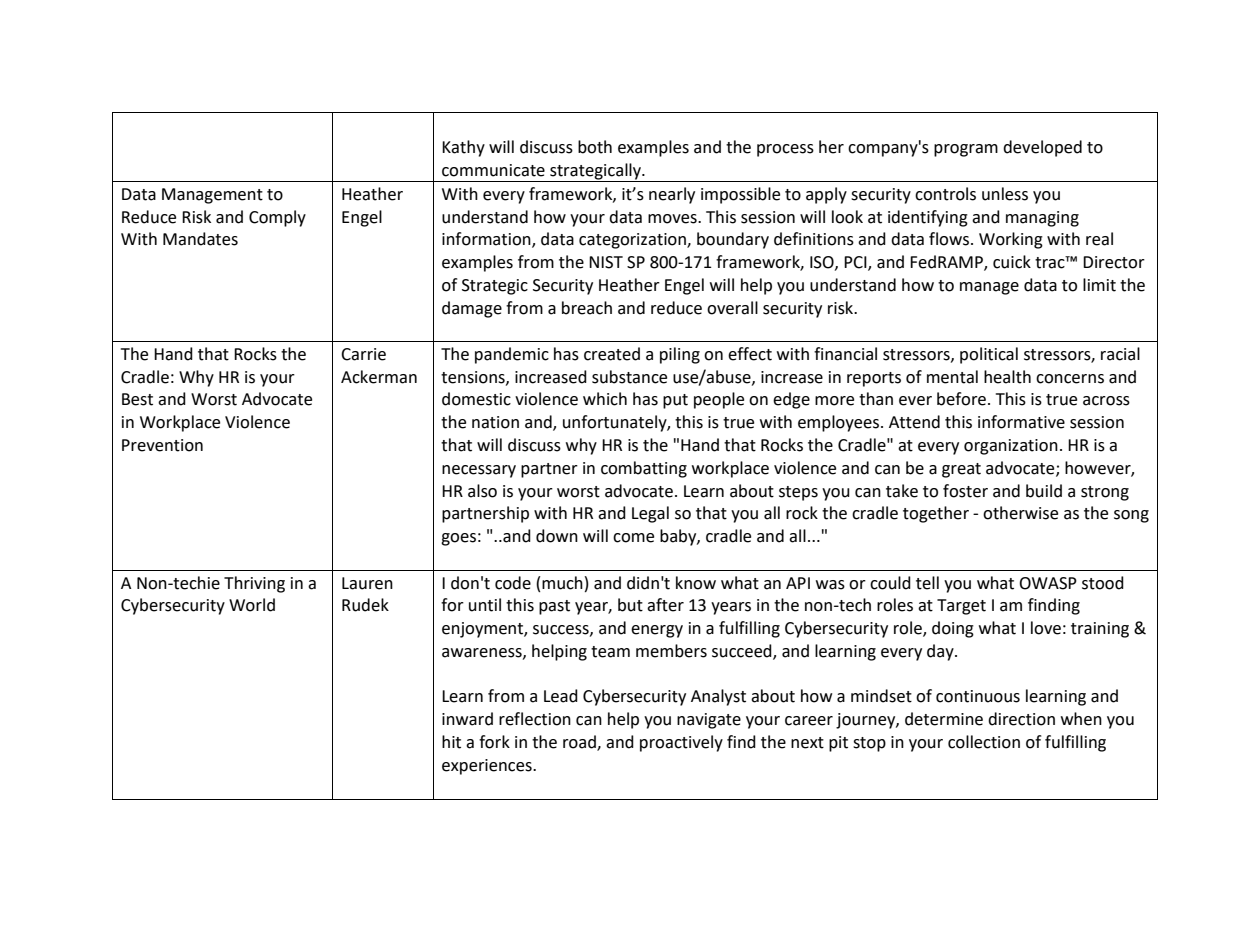  What do you see at coordinates (1020, 513) in the screenshot?
I see `otherwise` at bounding box center [1020, 513].
